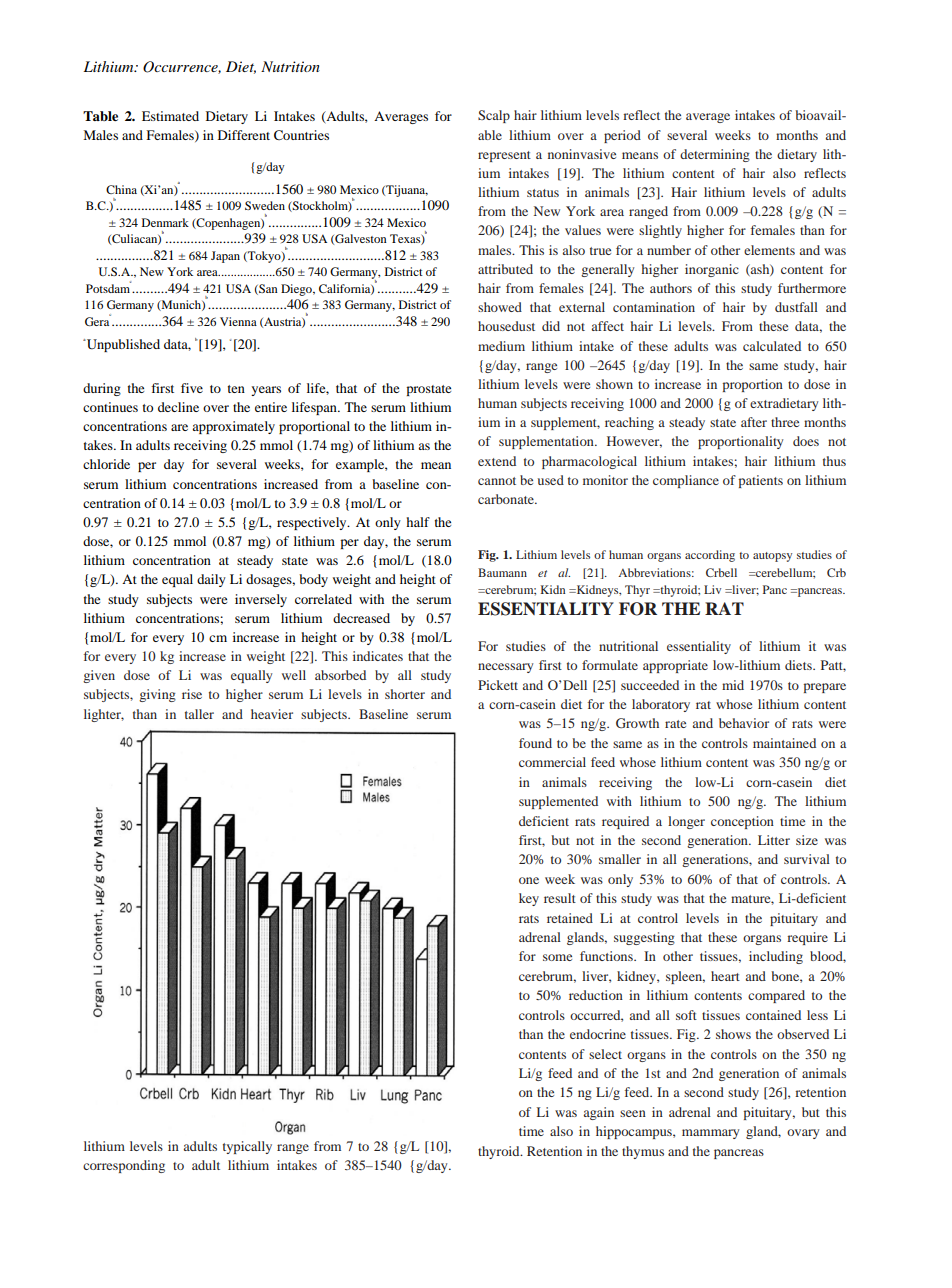 This document has width=952, height=1288. I want to click on patients, so click(761, 481).
